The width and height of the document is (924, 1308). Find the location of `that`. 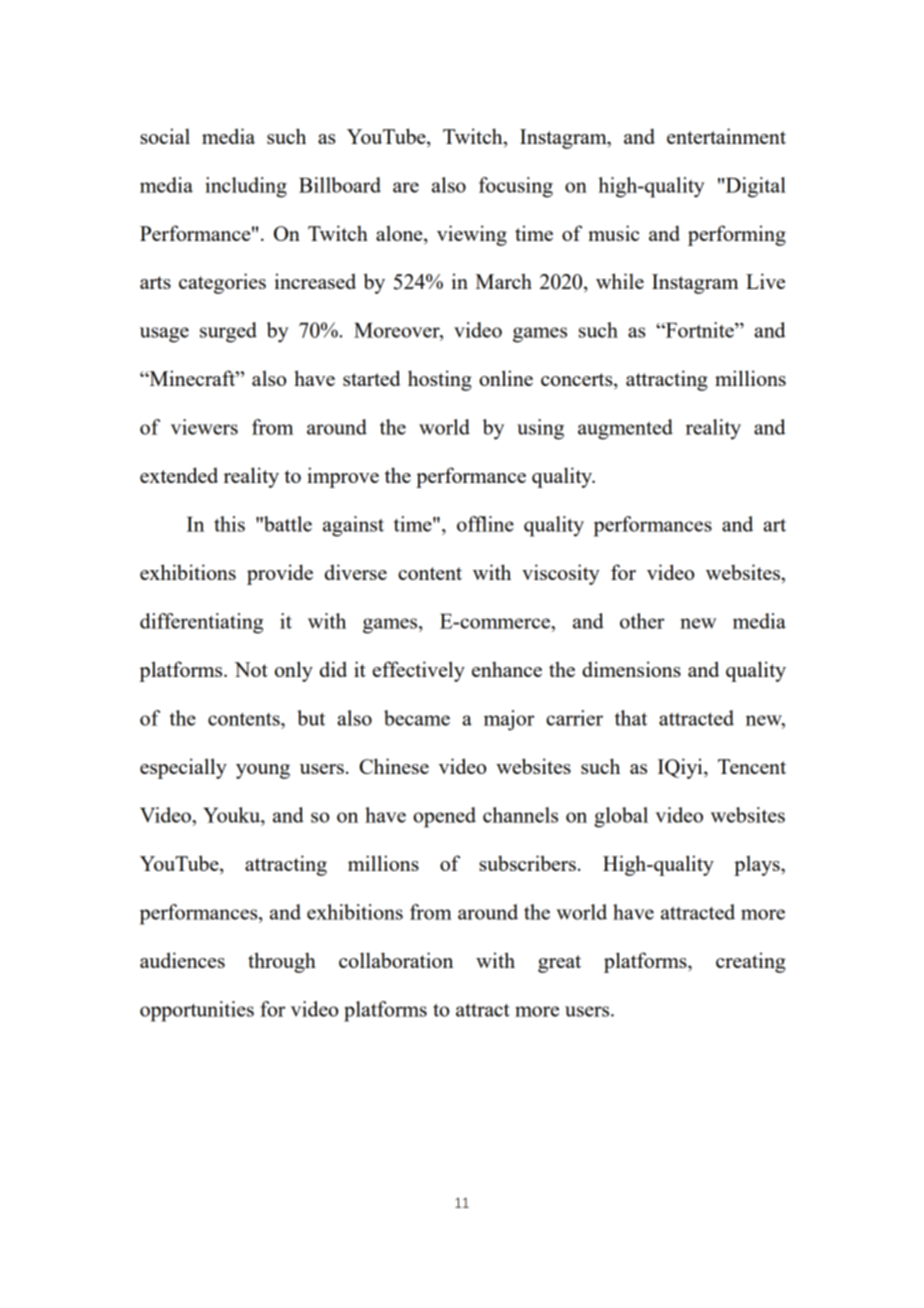

that is located at coordinates (631, 718).
